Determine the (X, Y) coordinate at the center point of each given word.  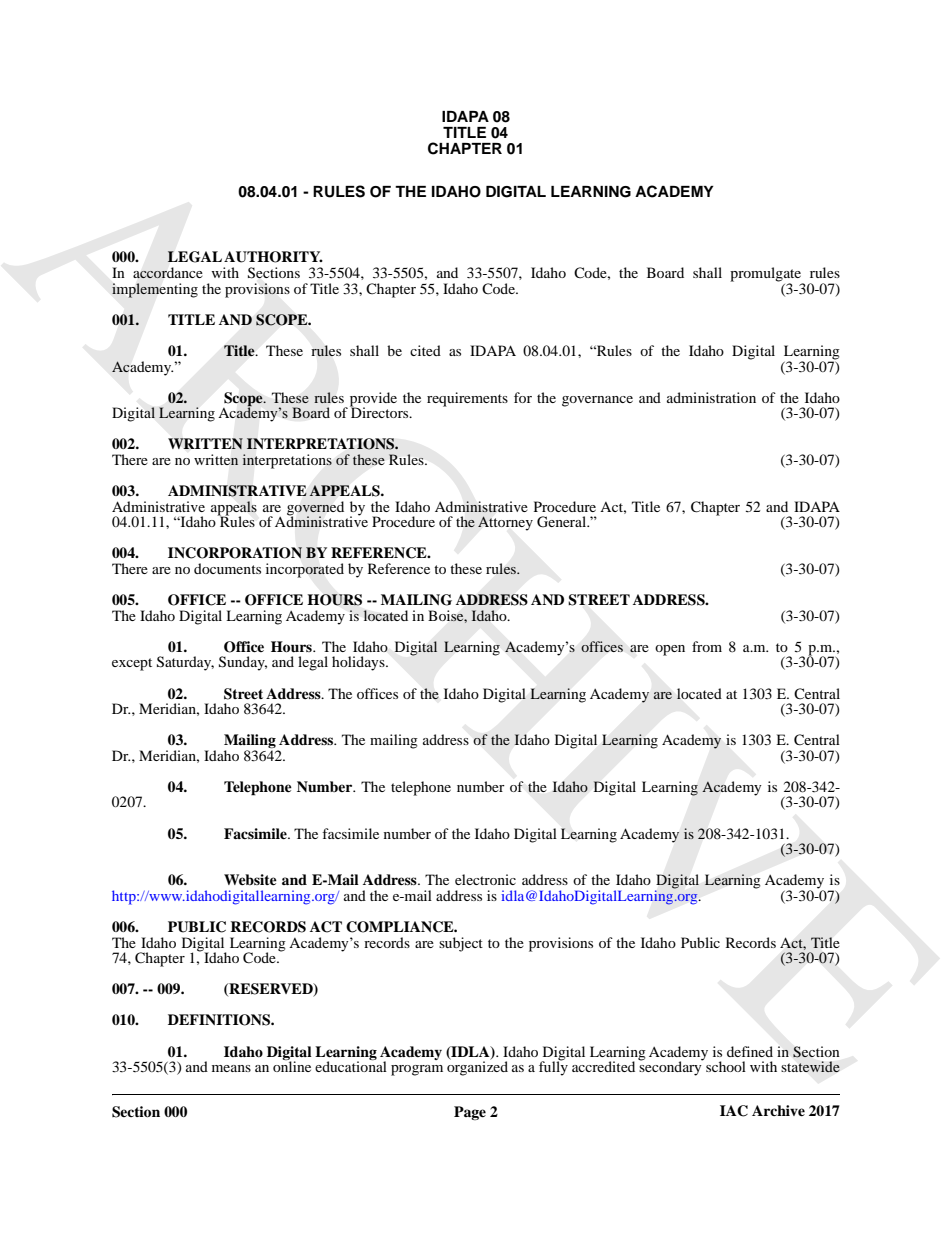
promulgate (767, 275)
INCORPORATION (235, 553)
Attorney (505, 523)
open (670, 650)
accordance (168, 273)
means (231, 1068)
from (707, 646)
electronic (485, 879)
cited (425, 350)
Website (250, 879)
